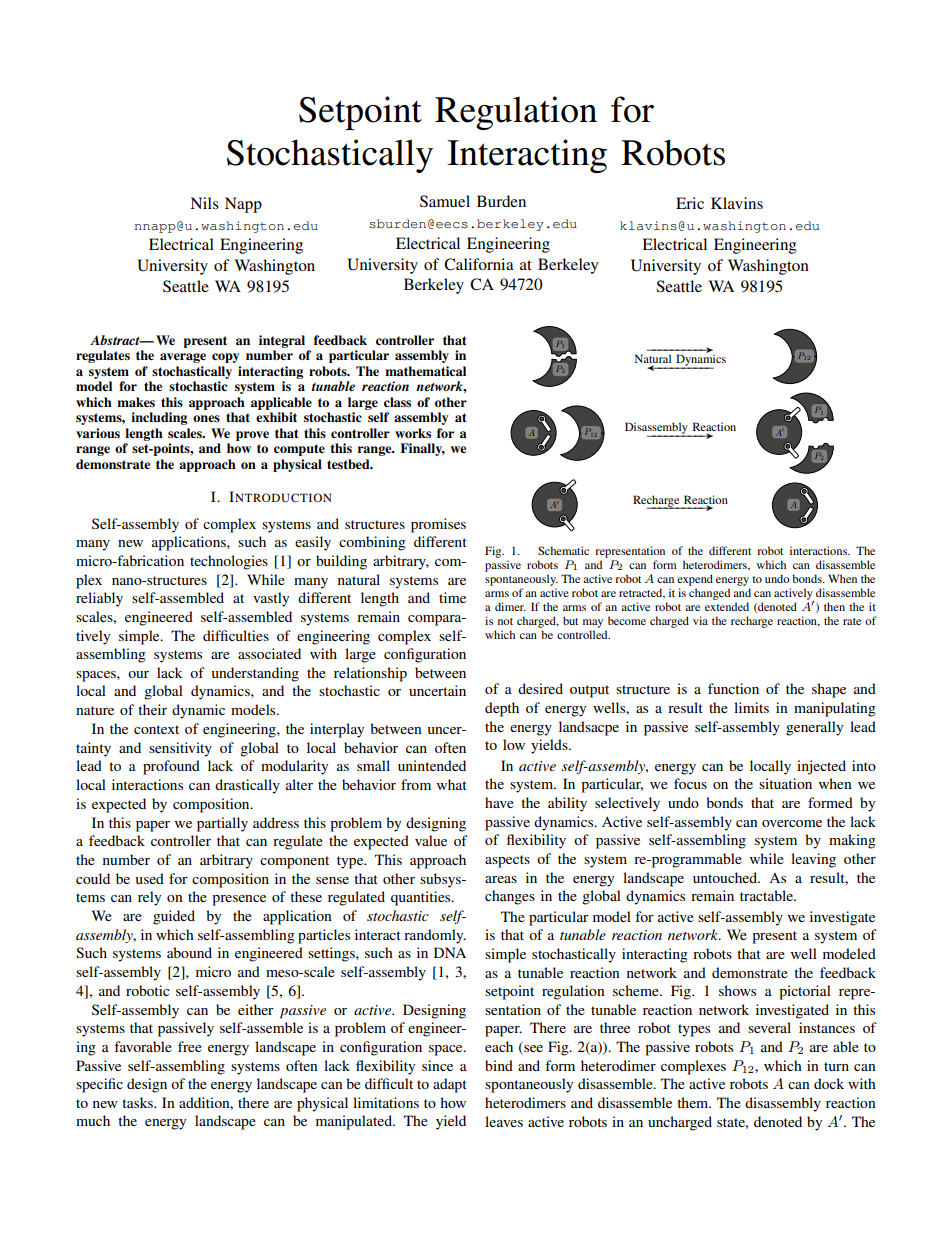 The height and width of the screenshot is (1233, 952). Describe the element at coordinates (149, 878) in the screenshot. I see `used` at that location.
